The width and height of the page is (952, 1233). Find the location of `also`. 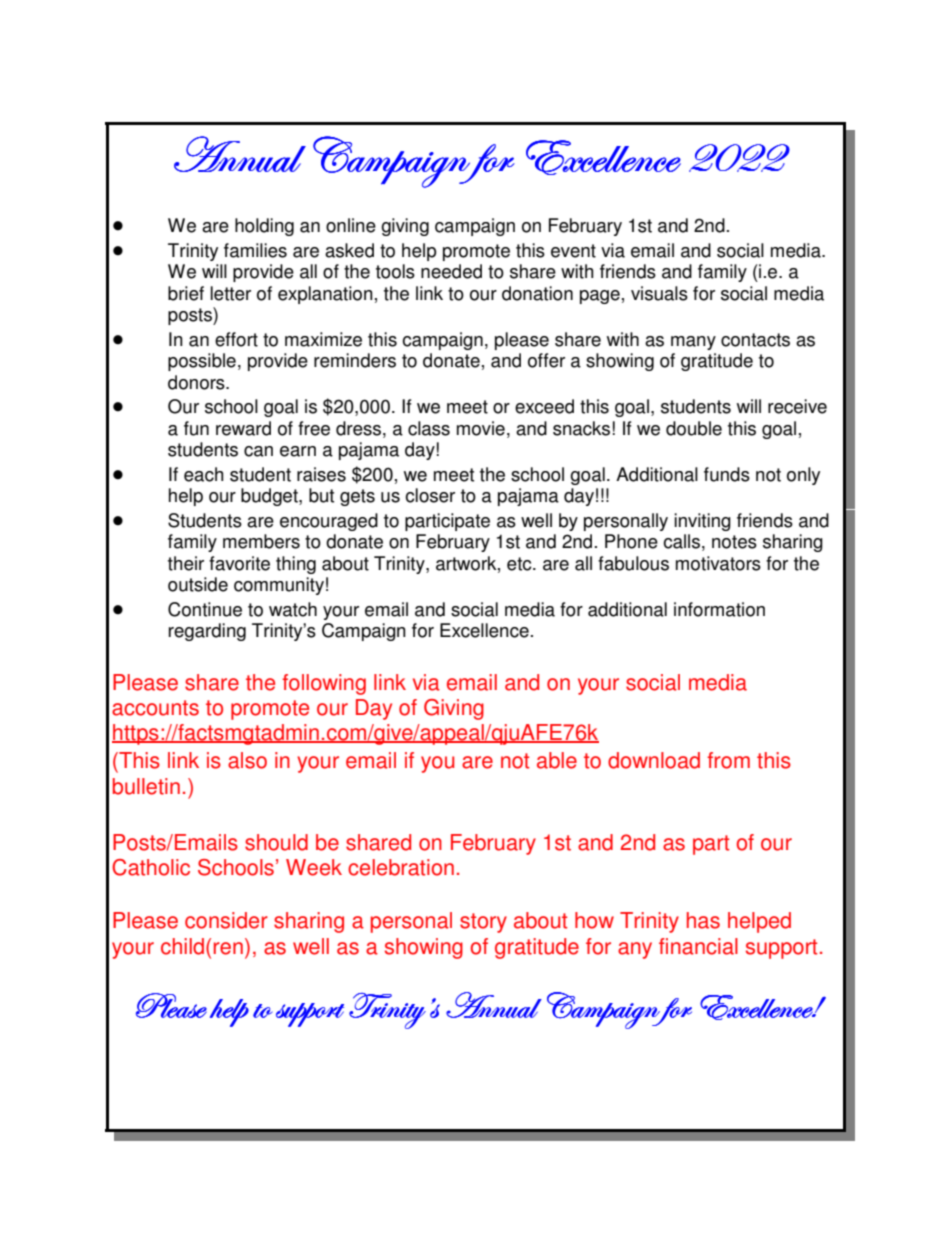

also is located at coordinates (247, 760).
